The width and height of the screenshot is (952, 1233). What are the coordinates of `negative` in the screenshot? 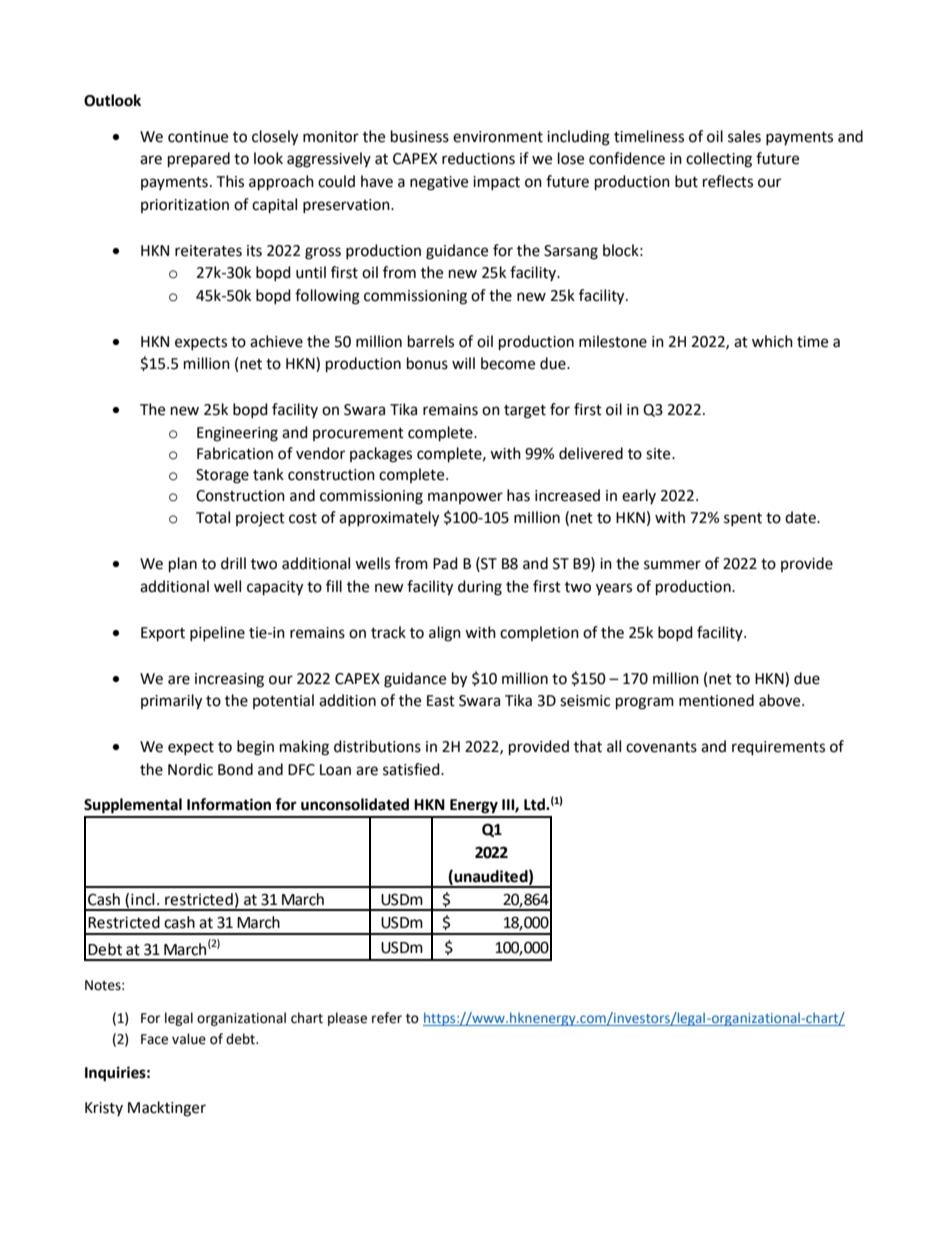 It's located at (439, 183).
